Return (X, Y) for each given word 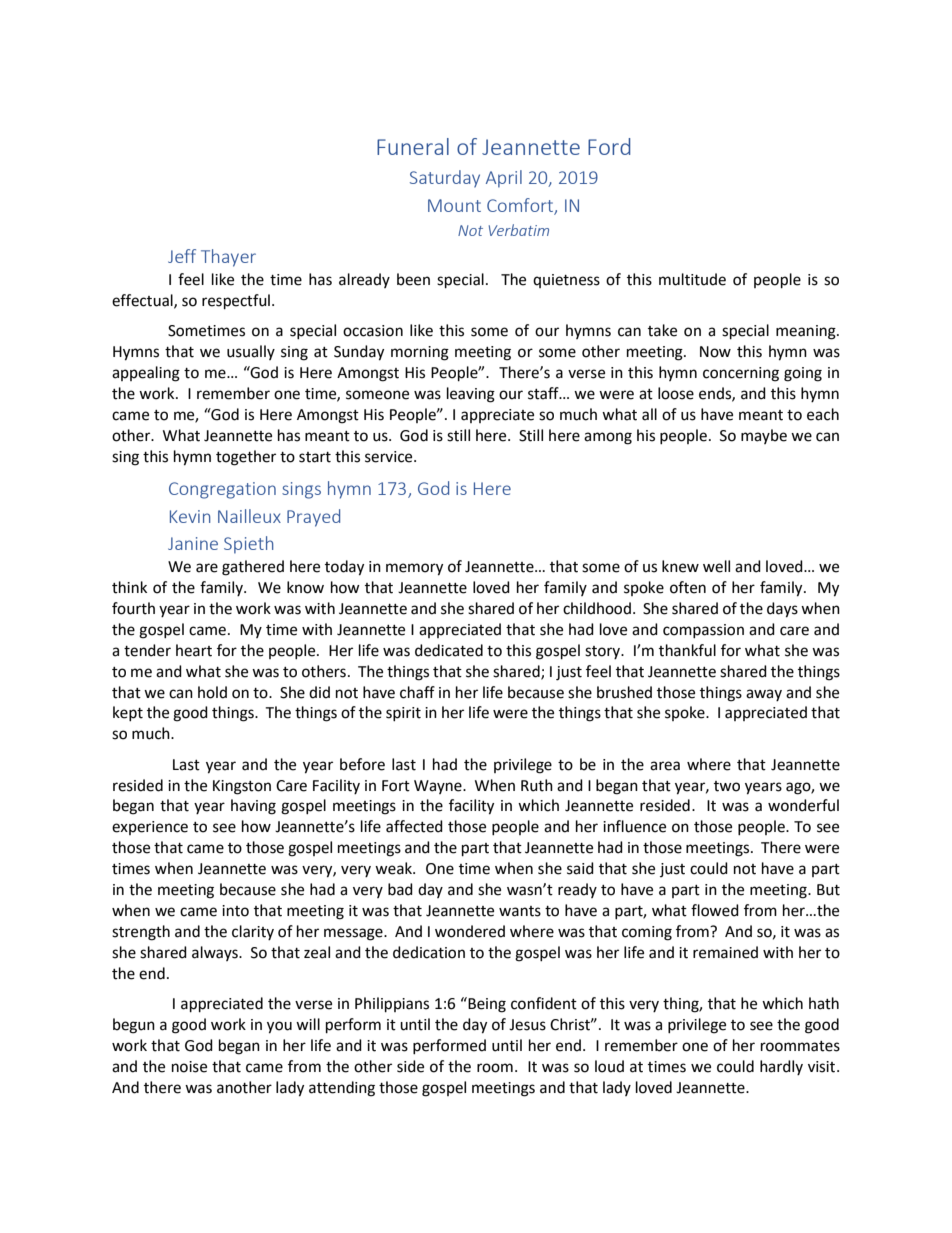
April (504, 179)
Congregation (222, 490)
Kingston (242, 787)
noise (189, 1067)
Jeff (182, 256)
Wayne (439, 787)
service (390, 457)
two (727, 786)
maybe (764, 436)
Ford (609, 146)
